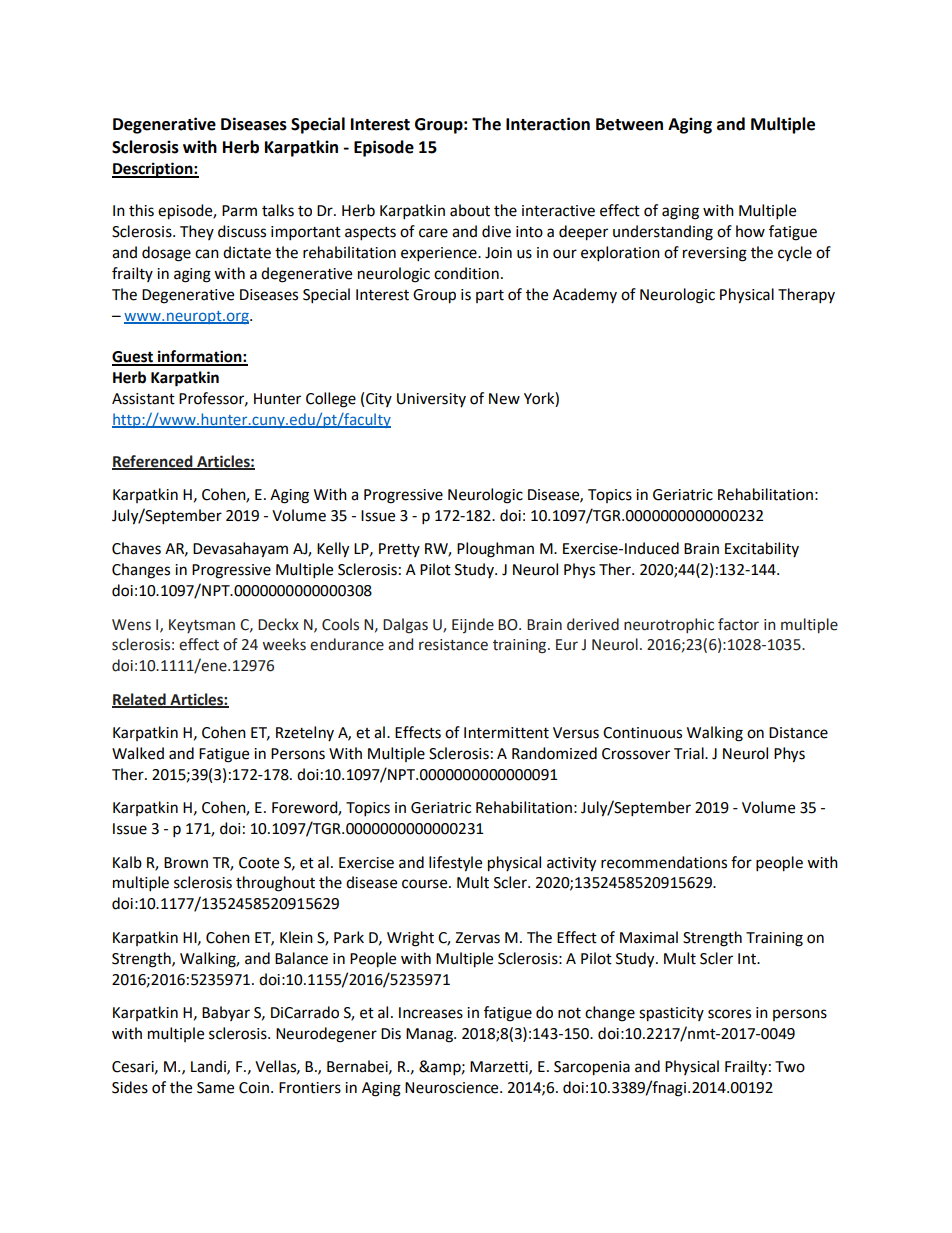  Describe the element at coordinates (690, 753) in the image. I see `Trial` at that location.
